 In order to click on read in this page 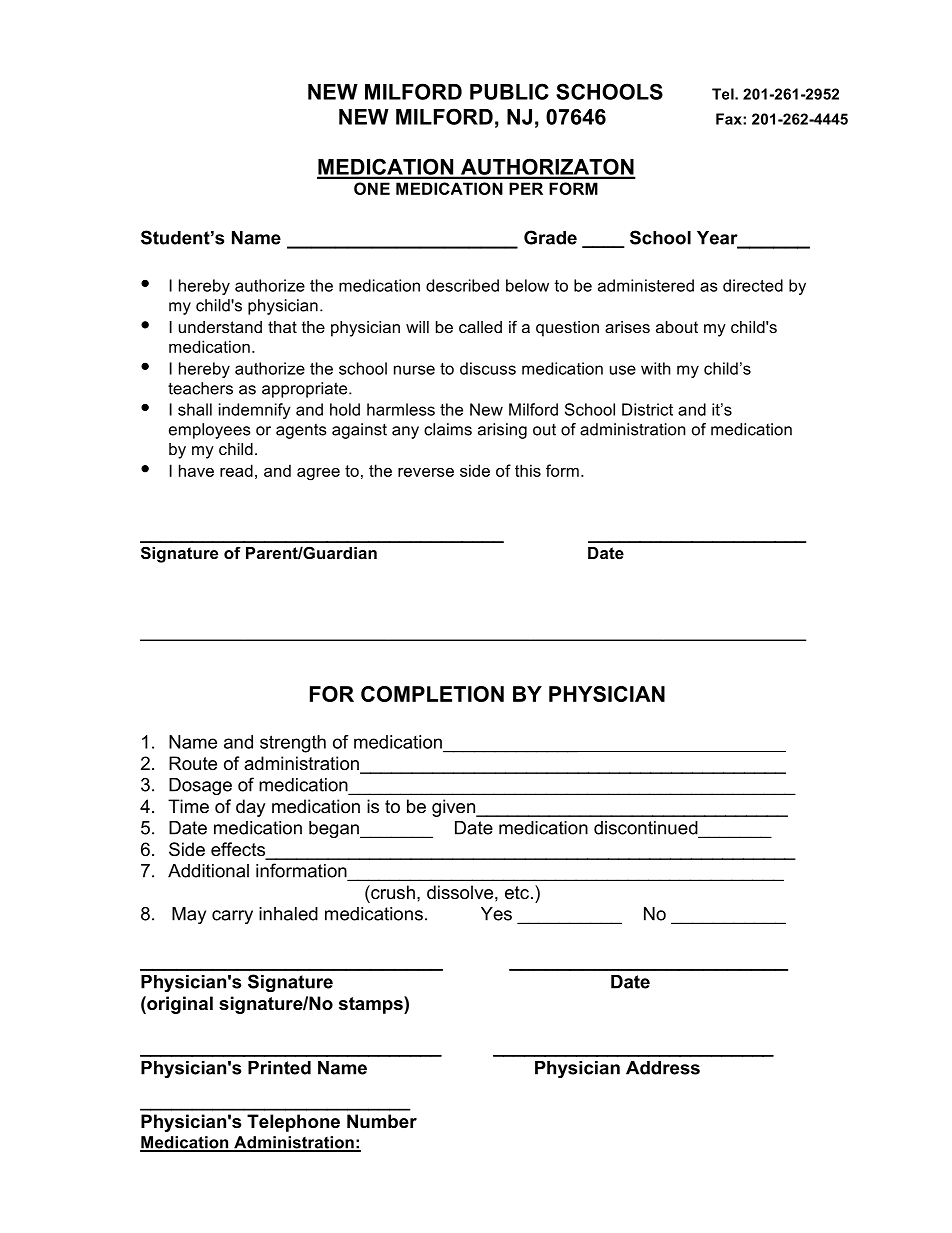, I will do `click(236, 470)`.
